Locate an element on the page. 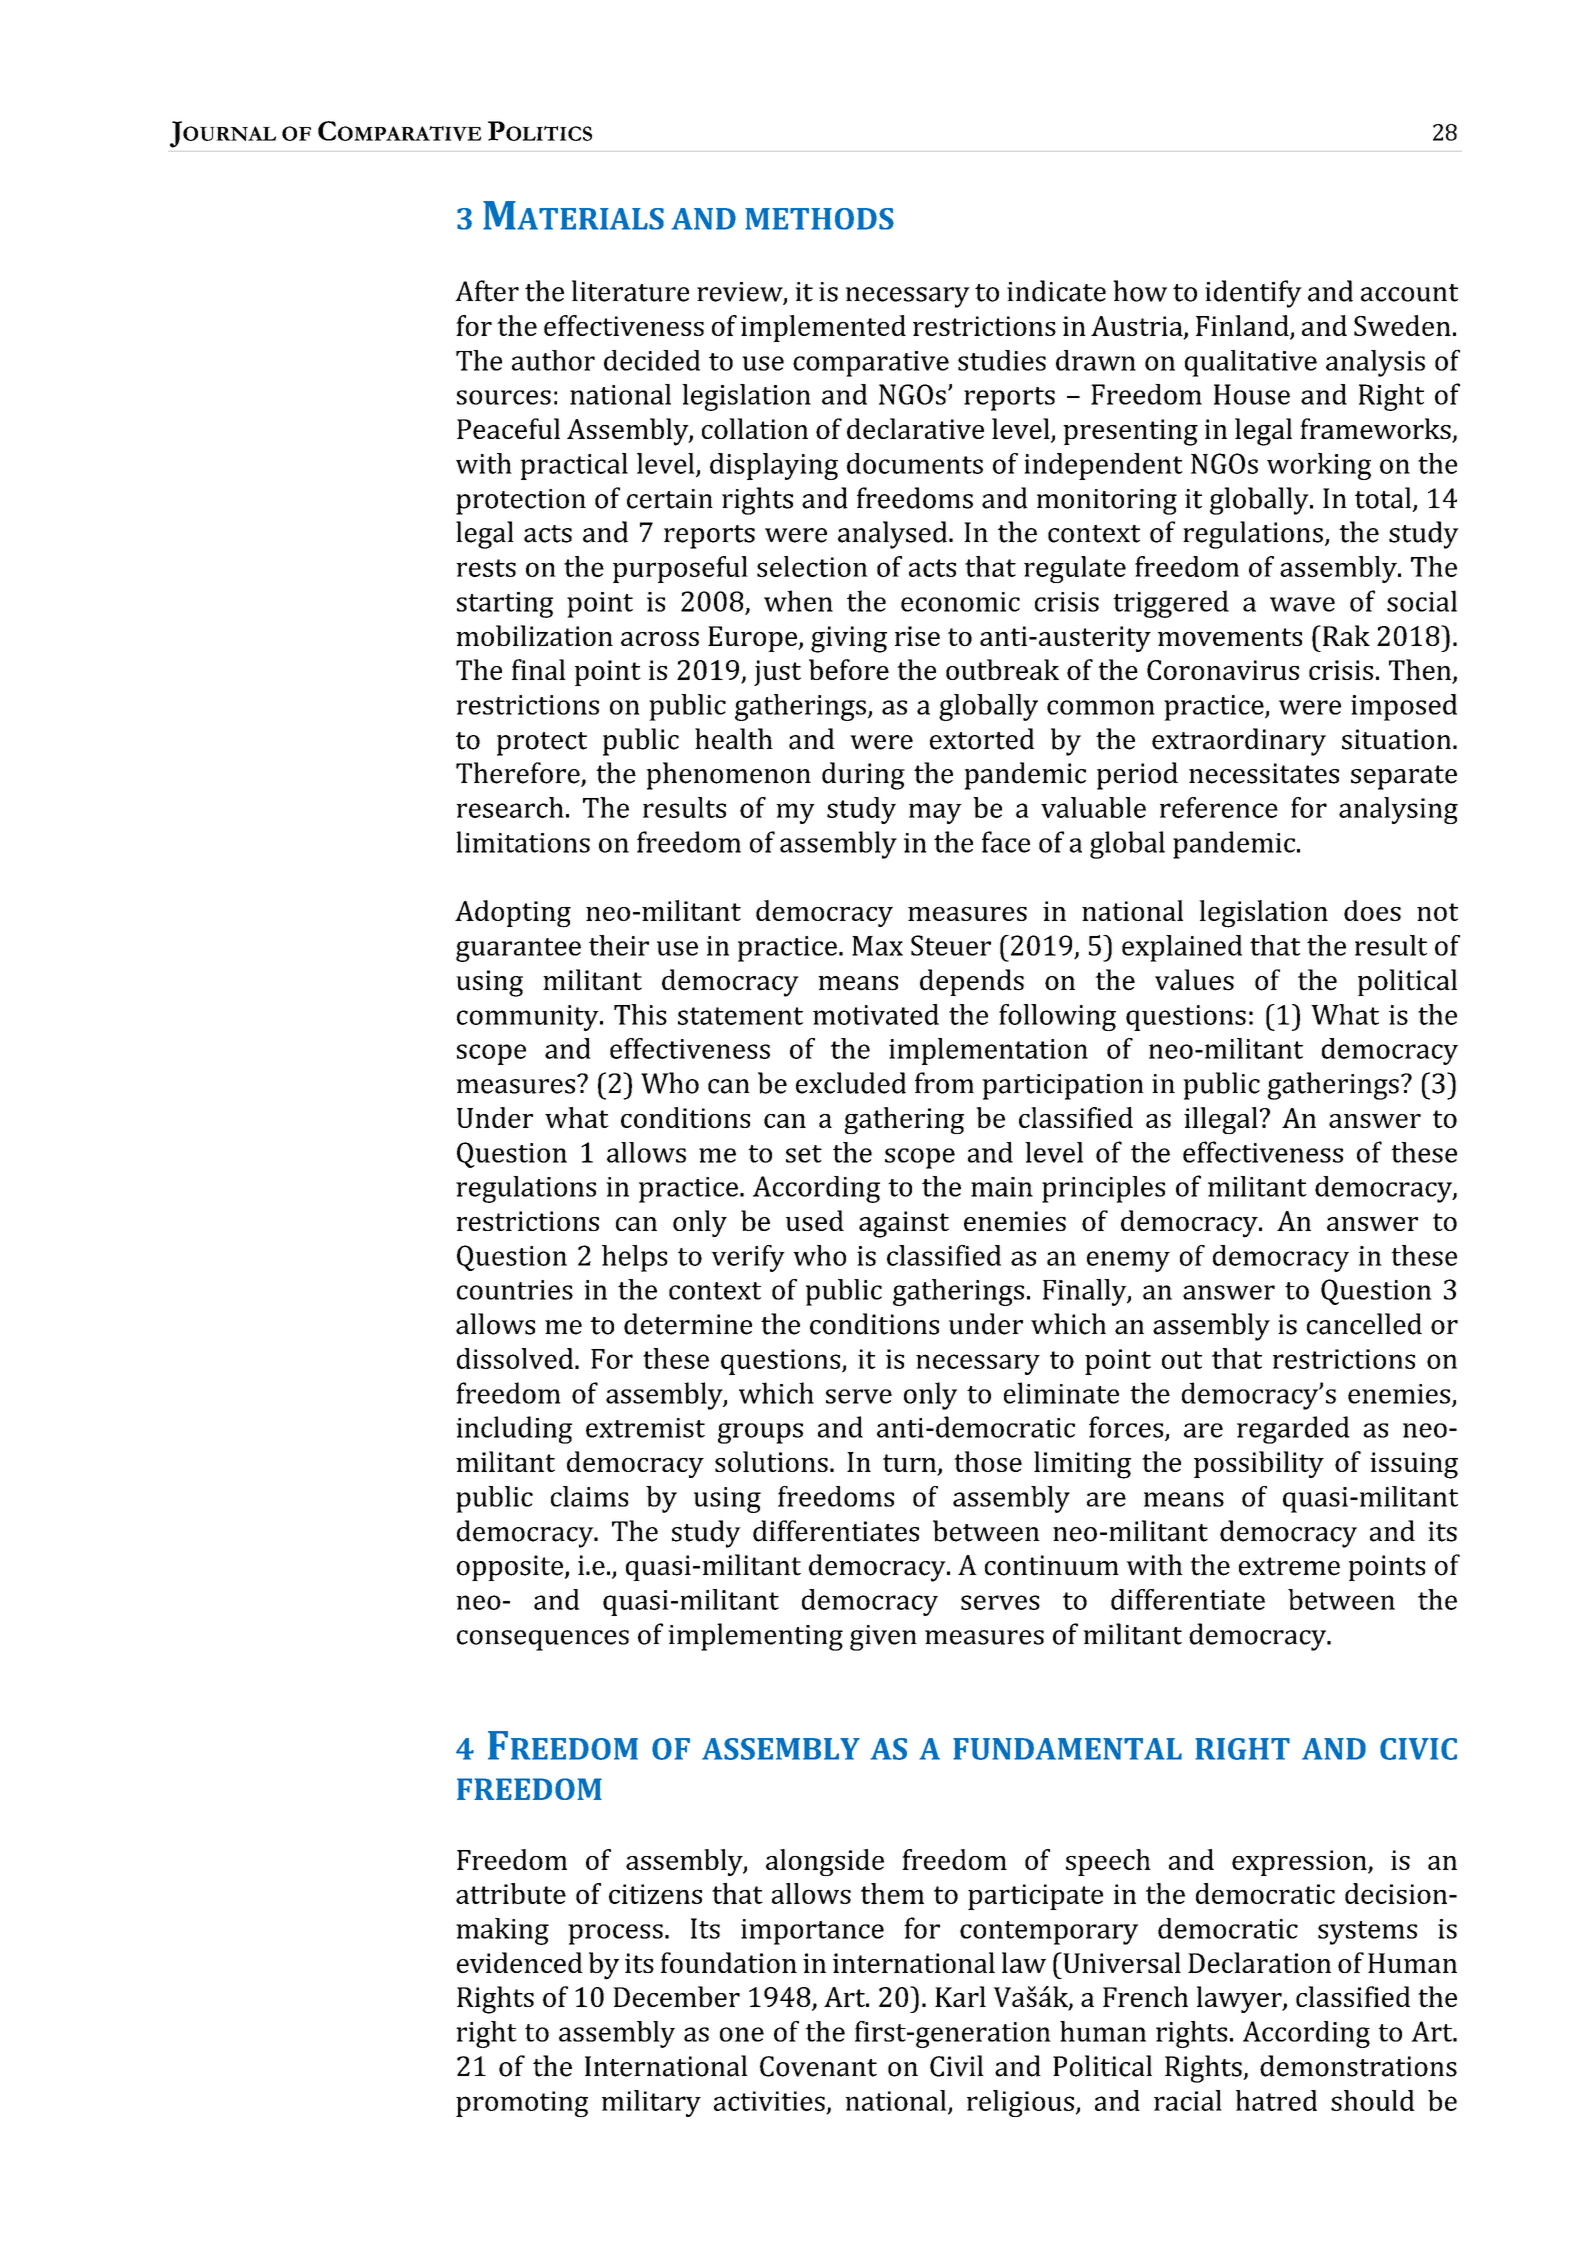 The image size is (1588, 2248). Therefore is located at coordinates (519, 774).
